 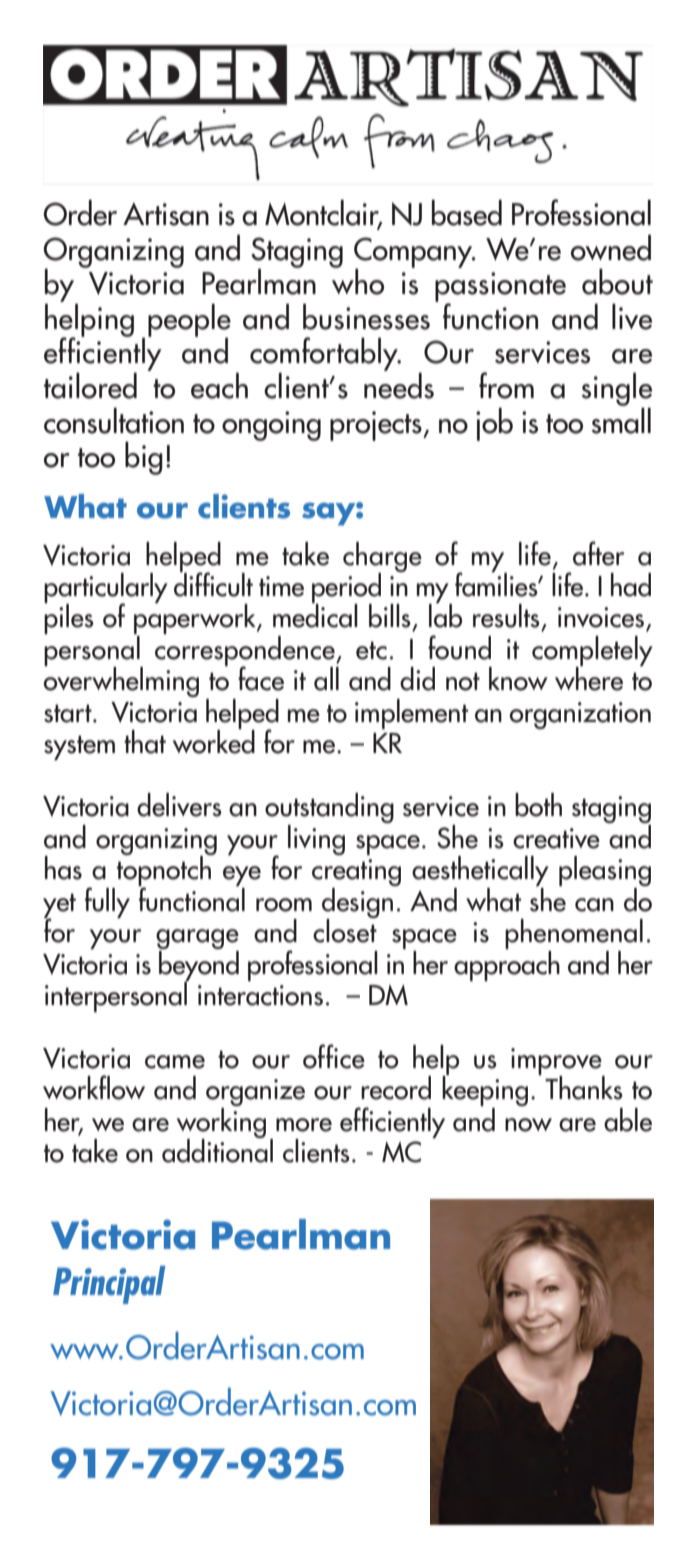 I want to click on that, so click(x=145, y=742).
